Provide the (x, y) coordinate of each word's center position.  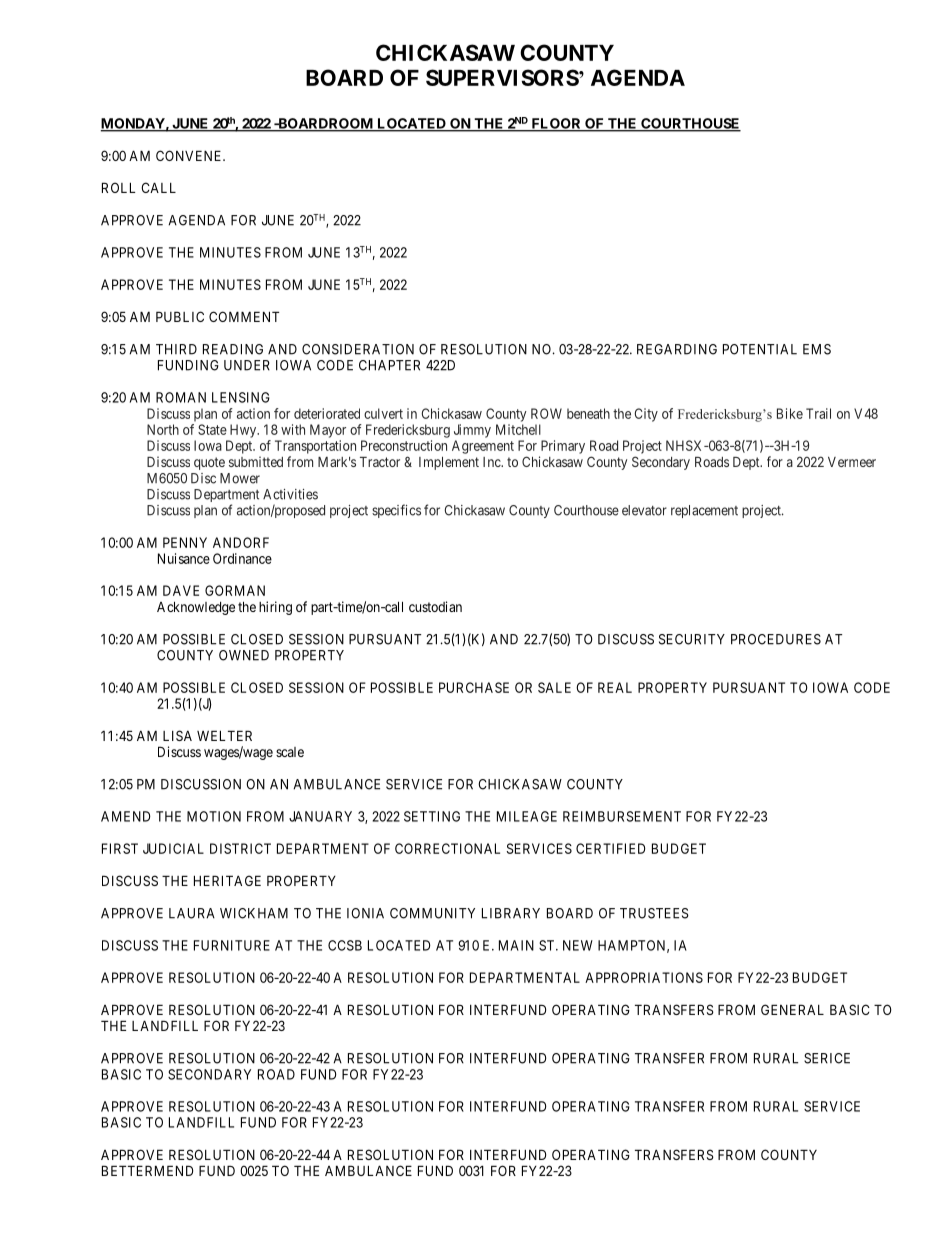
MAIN (516, 945)
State (212, 429)
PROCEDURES (776, 639)
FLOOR (556, 124)
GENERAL (792, 1009)
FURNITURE (232, 945)
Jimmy (472, 431)
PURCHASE (474, 687)
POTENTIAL (760, 349)
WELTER (224, 735)
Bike (790, 413)
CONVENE (190, 155)
